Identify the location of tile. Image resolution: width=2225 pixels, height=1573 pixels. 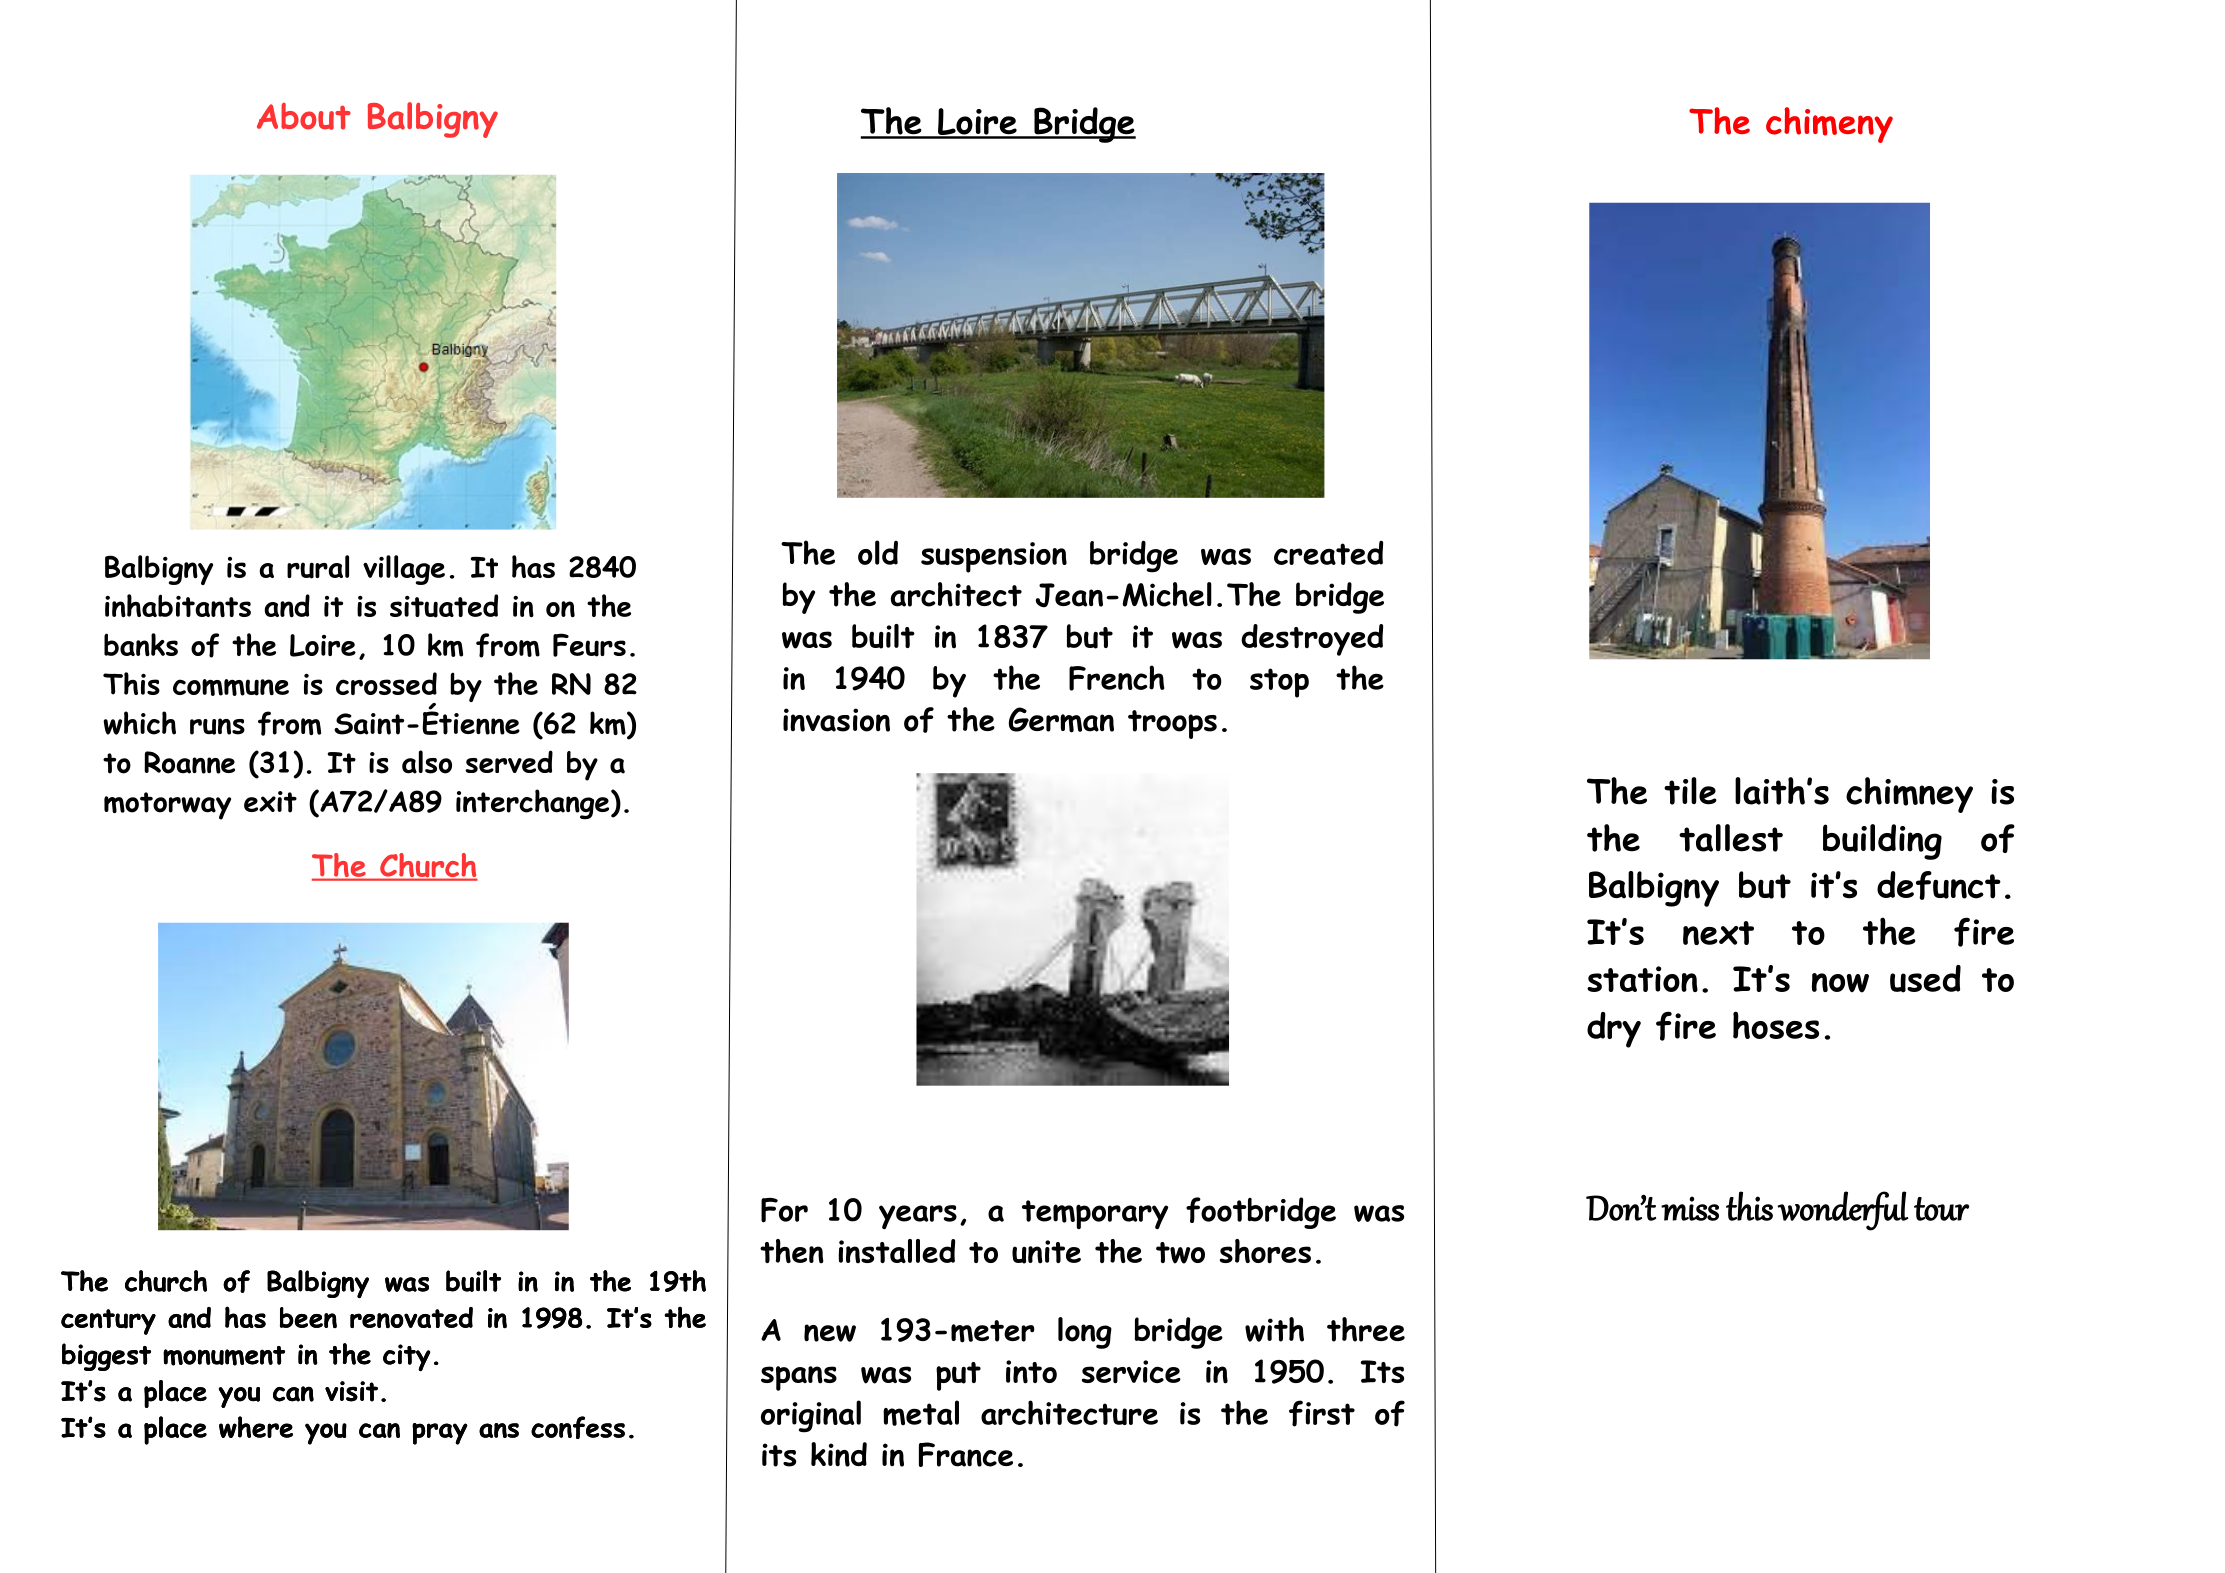
(1690, 791).
